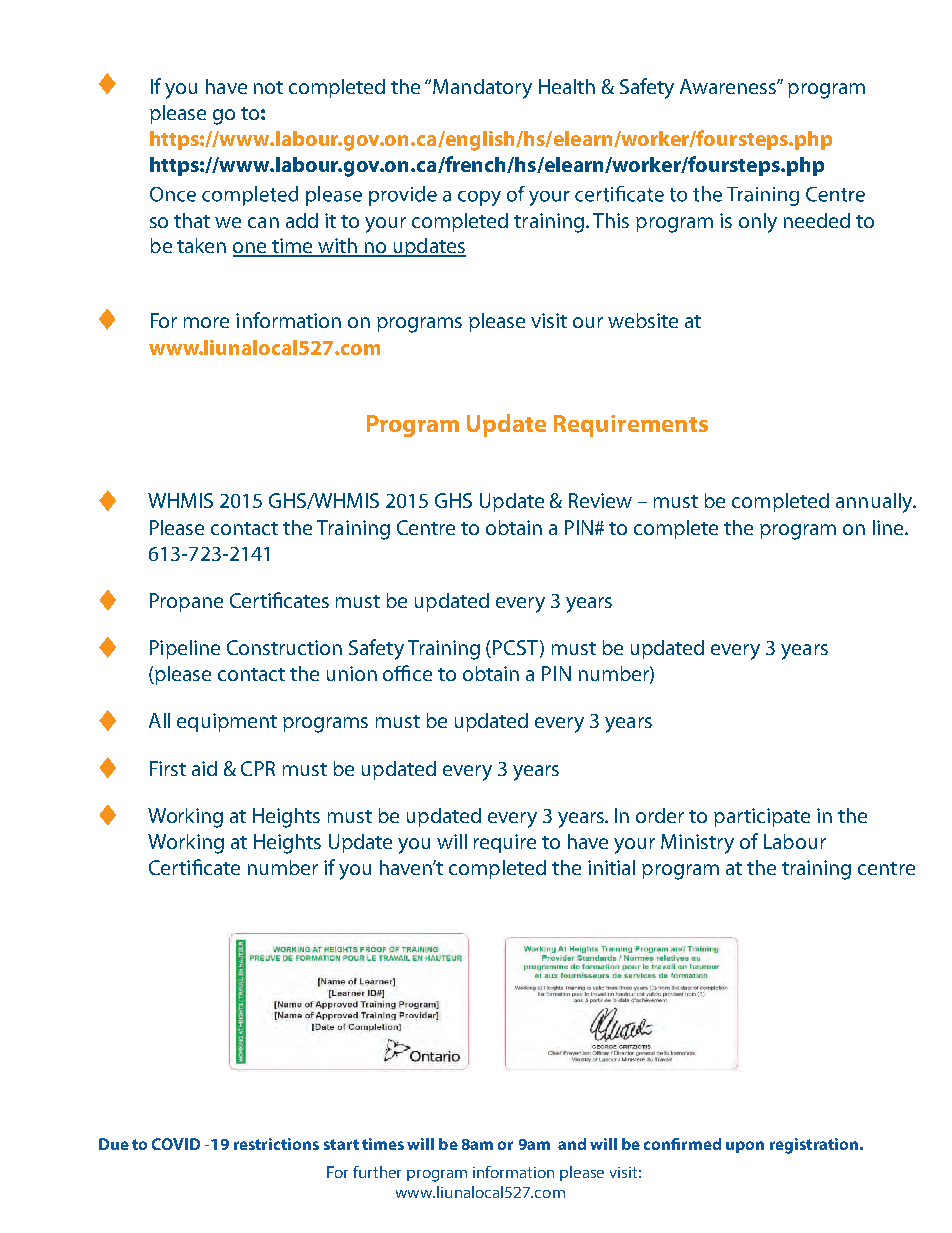 Image resolution: width=952 pixels, height=1233 pixels. Describe the element at coordinates (407, 673) in the screenshot. I see `office` at that location.
